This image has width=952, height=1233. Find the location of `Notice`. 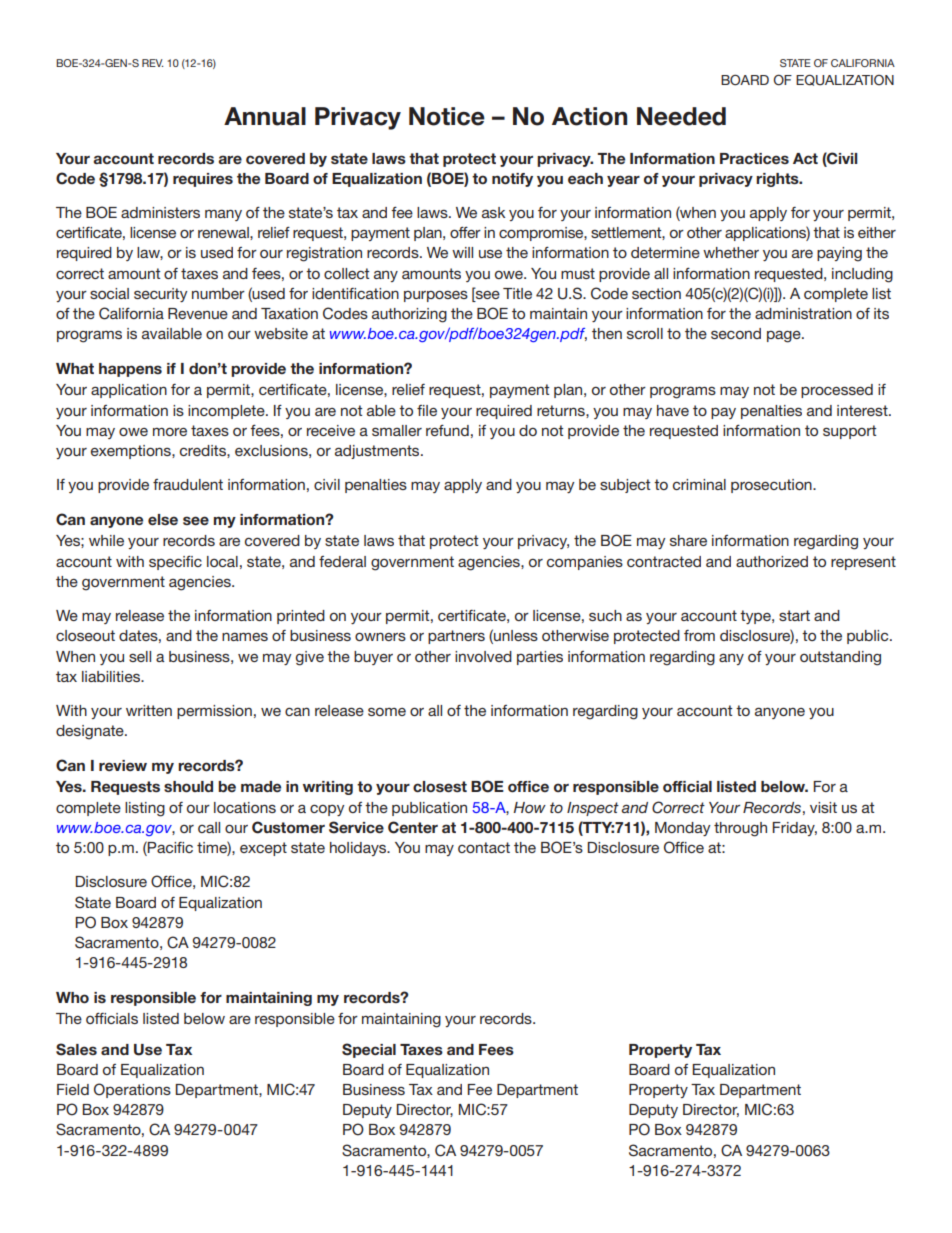

Notice is located at coordinates (447, 116).
